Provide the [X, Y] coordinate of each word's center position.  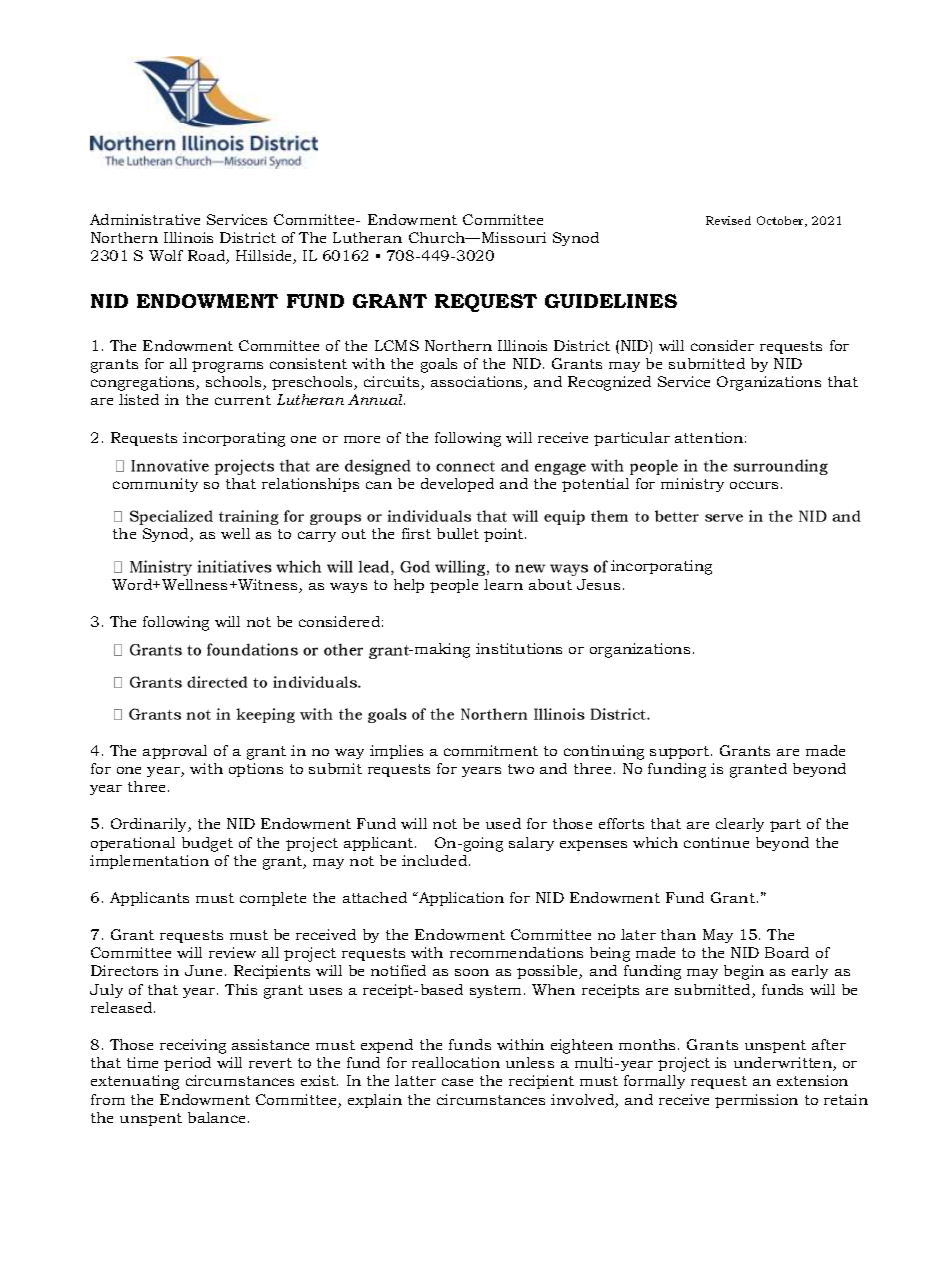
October [782, 221]
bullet [458, 533]
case [457, 1082]
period [187, 1064]
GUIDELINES [611, 301]
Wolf [166, 255]
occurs [754, 485]
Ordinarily [150, 825]
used [503, 823]
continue [716, 842]
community [155, 485]
